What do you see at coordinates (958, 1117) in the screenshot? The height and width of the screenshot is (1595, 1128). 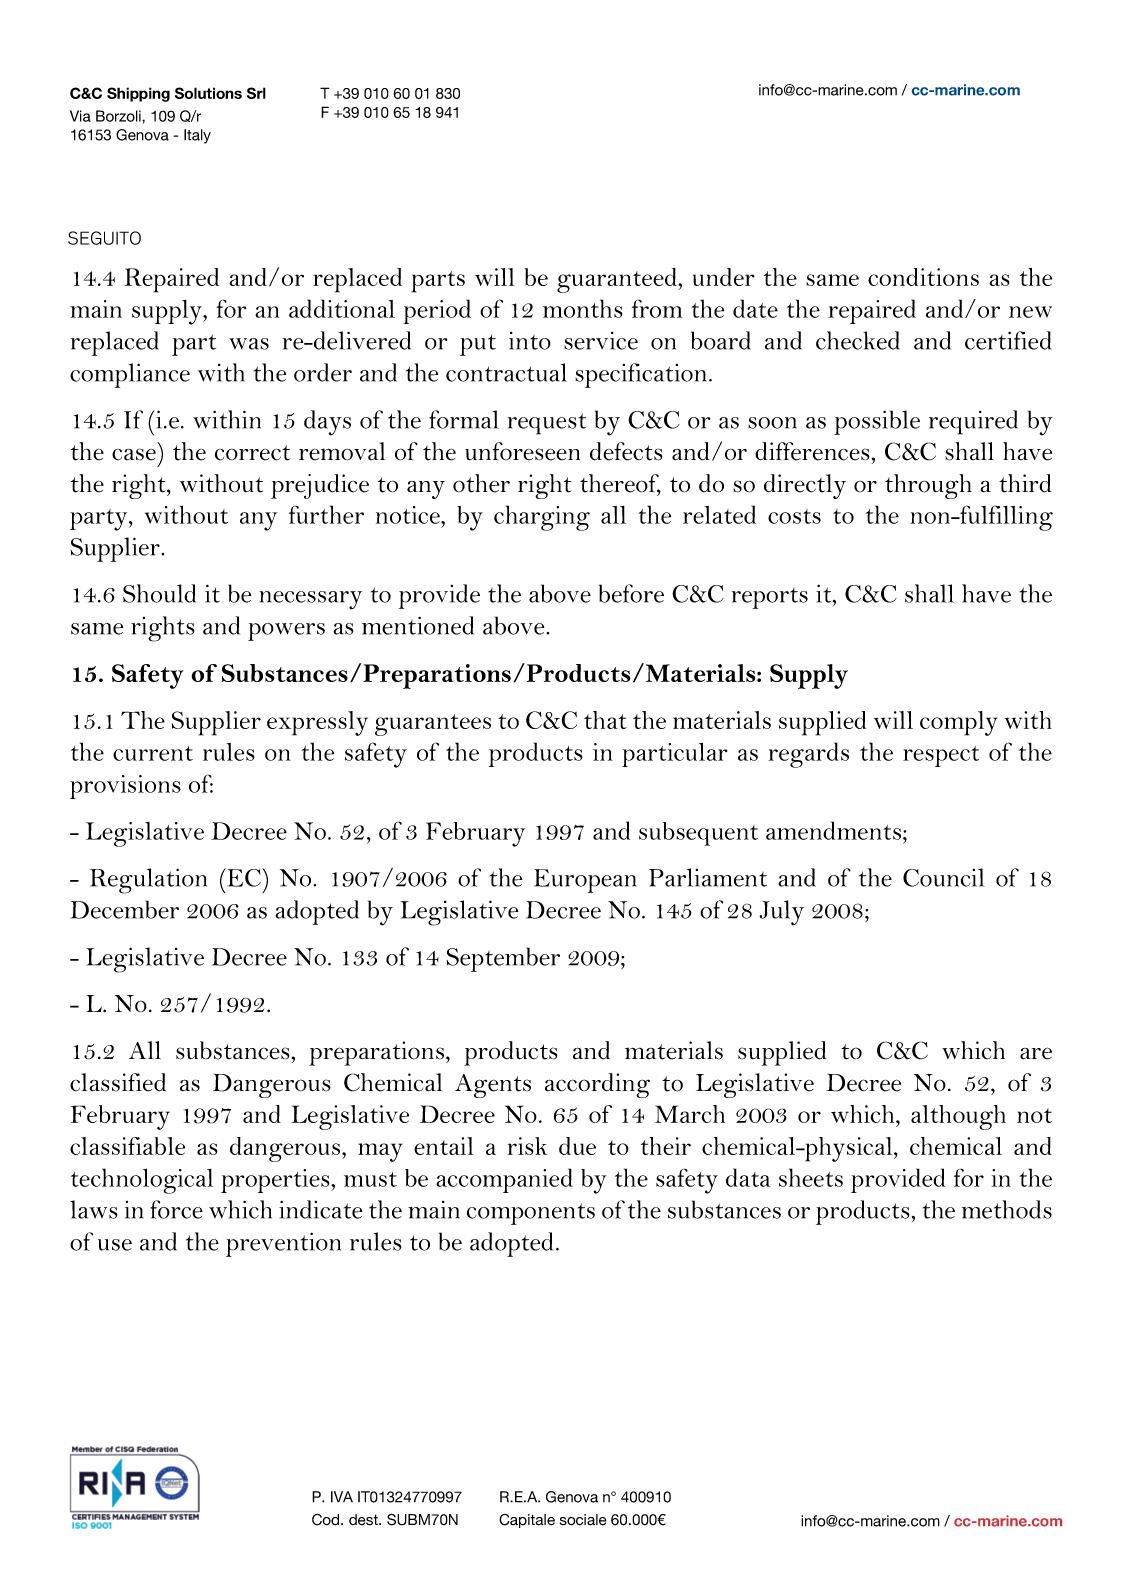 I see `although` at bounding box center [958, 1117].
